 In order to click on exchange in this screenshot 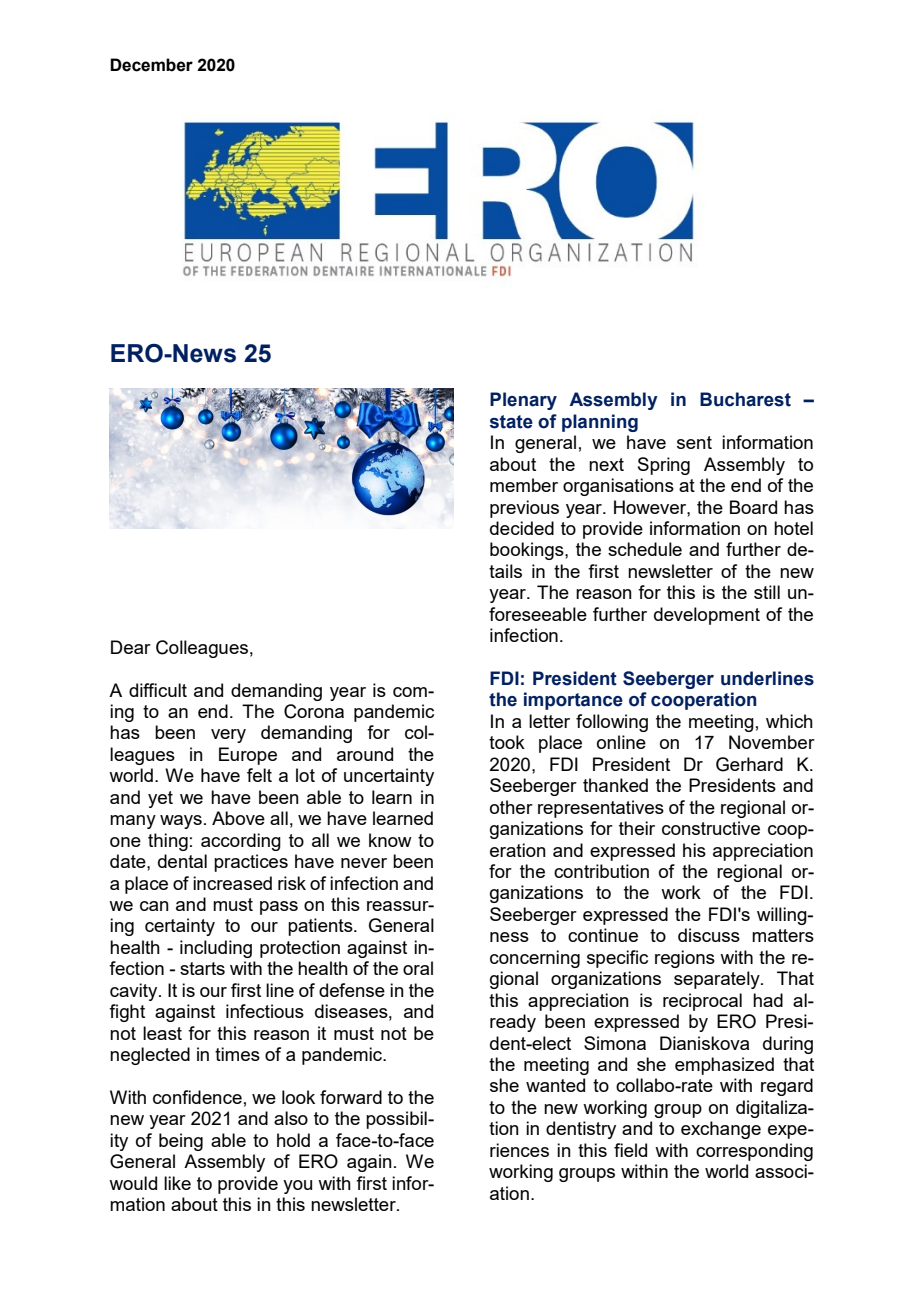, I will do `click(721, 1130)`.
